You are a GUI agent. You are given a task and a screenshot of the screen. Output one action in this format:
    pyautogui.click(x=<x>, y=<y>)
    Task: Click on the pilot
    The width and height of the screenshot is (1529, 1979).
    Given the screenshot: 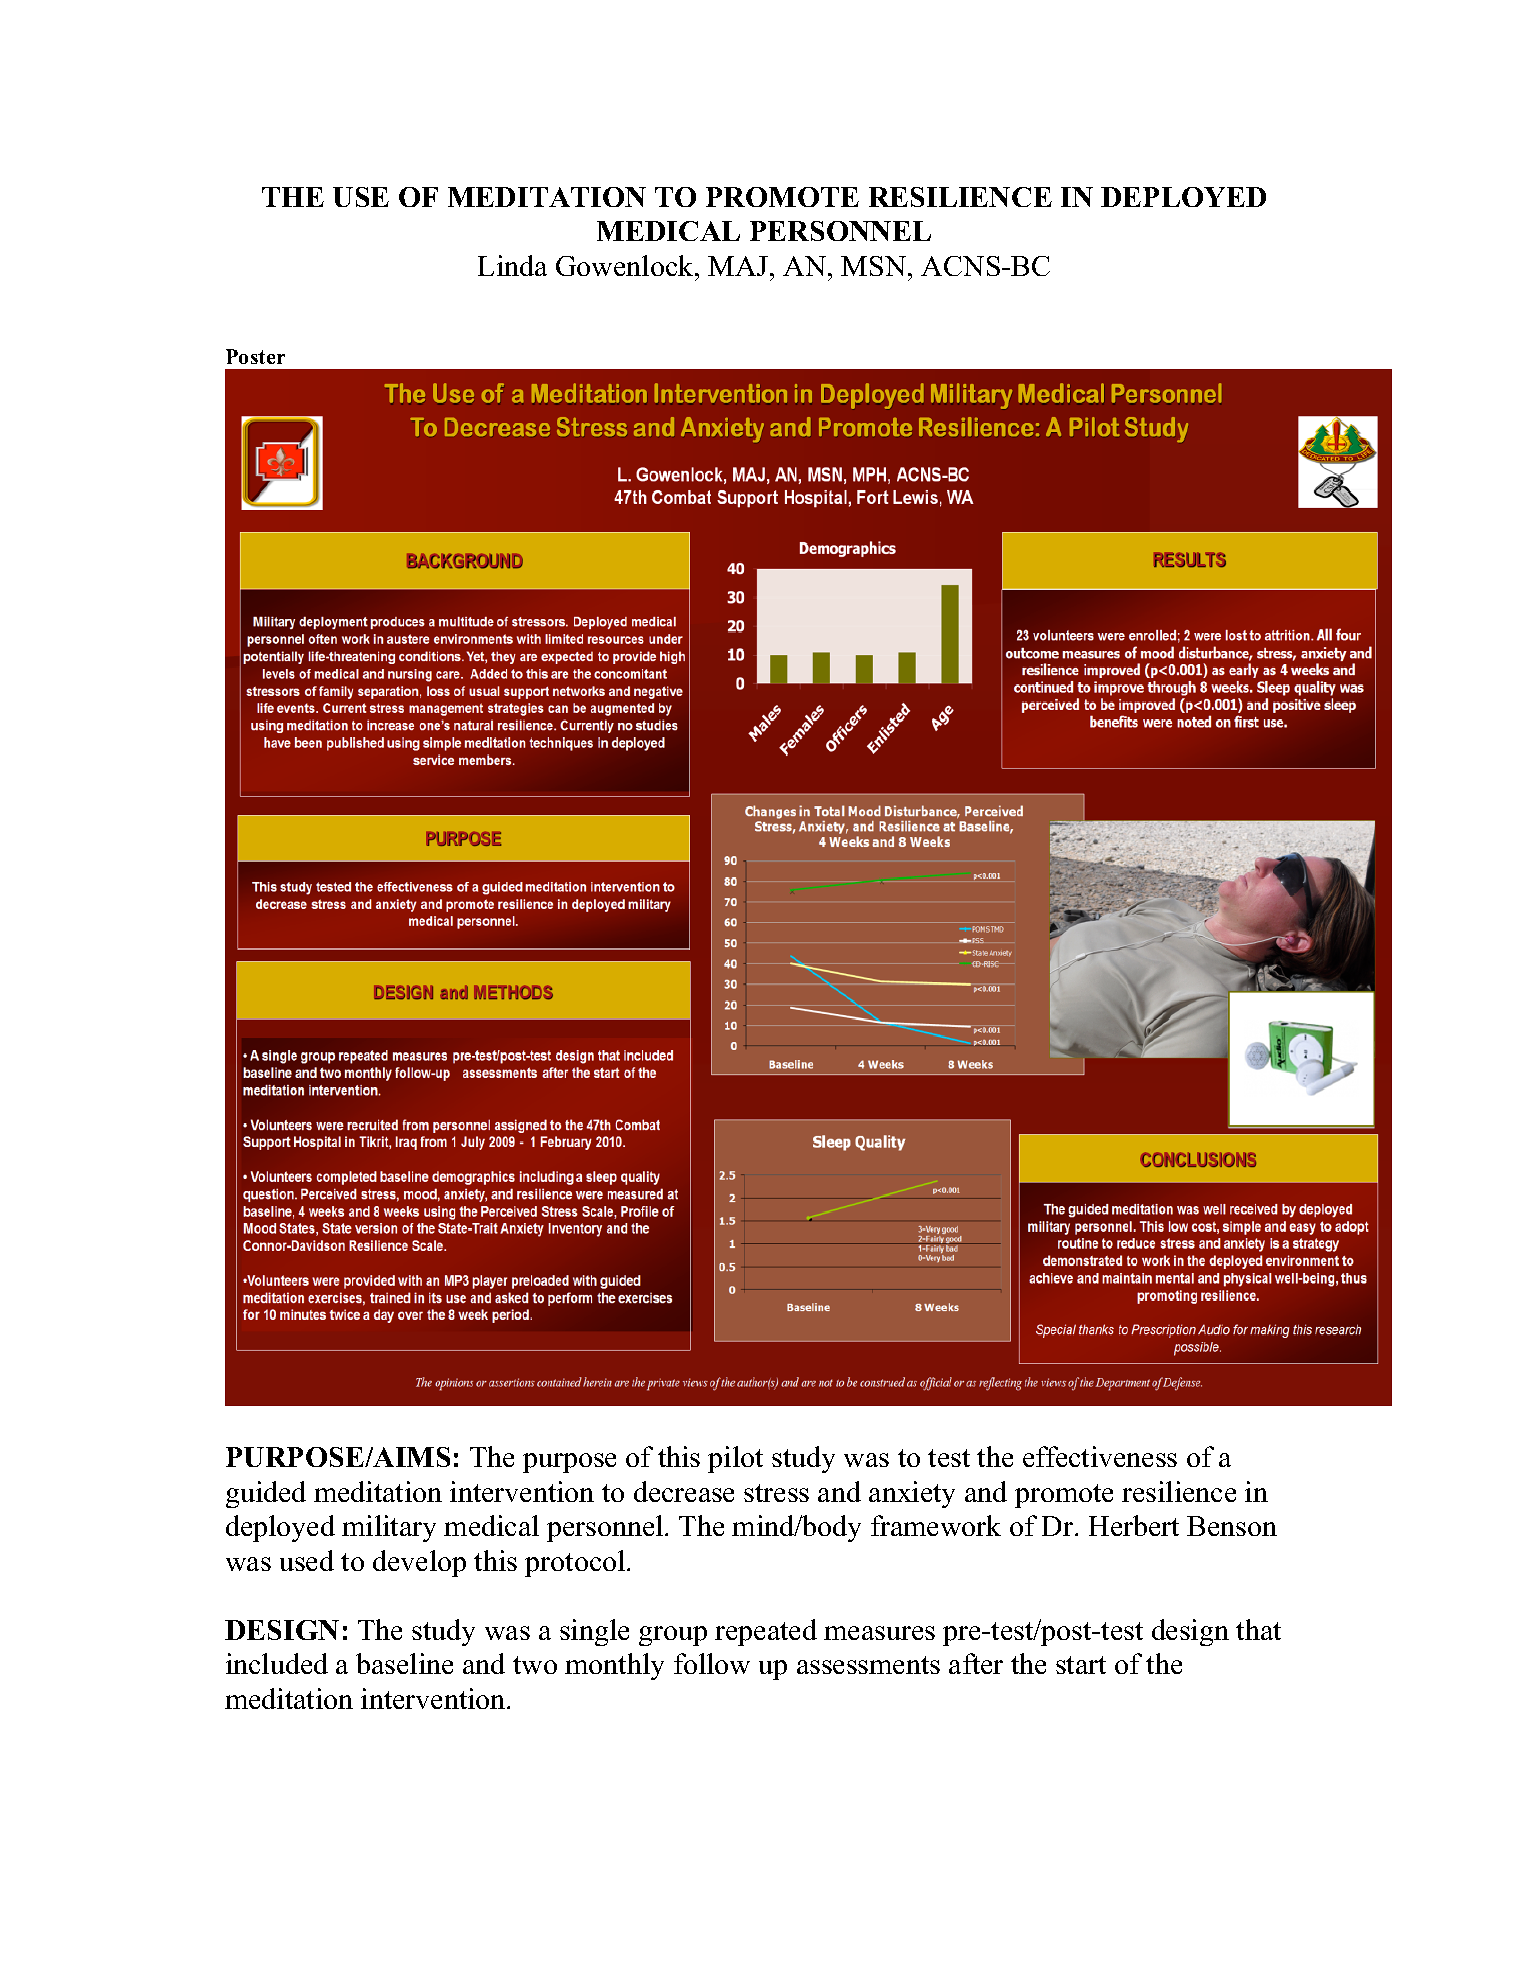 What is the action you would take?
    pyautogui.click(x=735, y=1459)
